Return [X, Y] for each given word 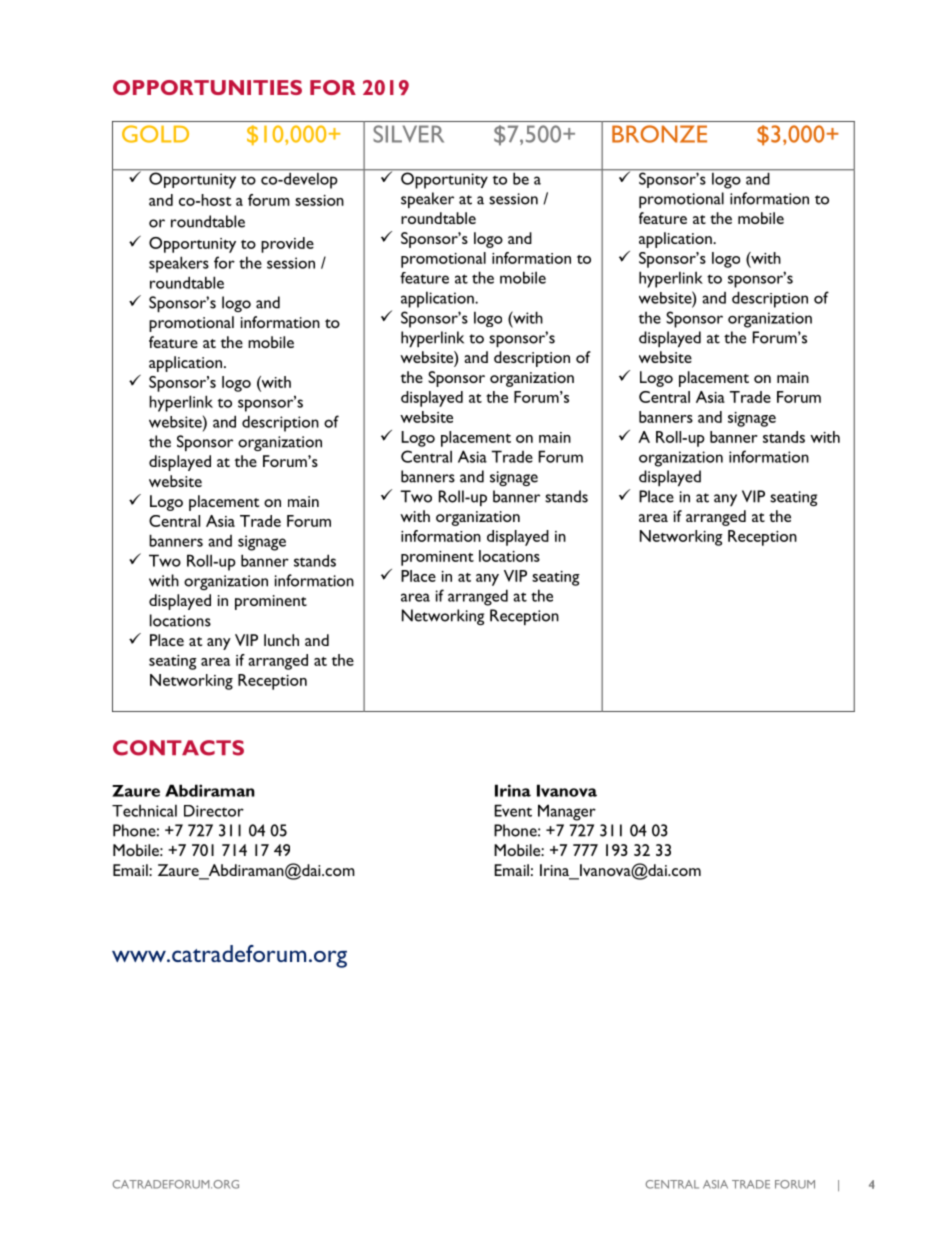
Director [214, 811]
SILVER [408, 134]
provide [287, 245]
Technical [144, 810]
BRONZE [659, 134]
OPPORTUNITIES [207, 87]
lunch [281, 640]
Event [513, 810]
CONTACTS [178, 748]
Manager [567, 812]
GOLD [155, 134]
